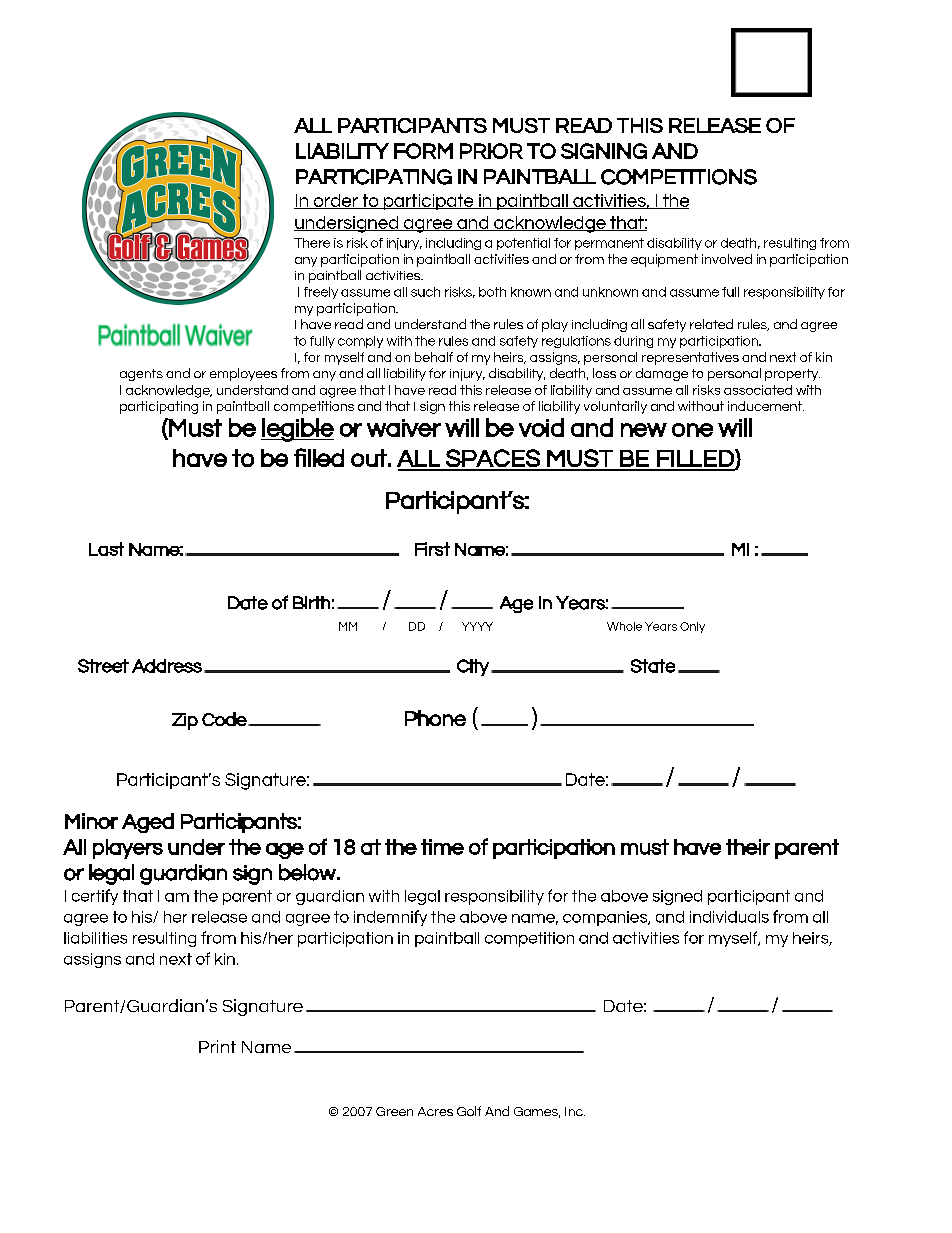 This image has width=952, height=1233. I want to click on participate, so click(428, 202).
